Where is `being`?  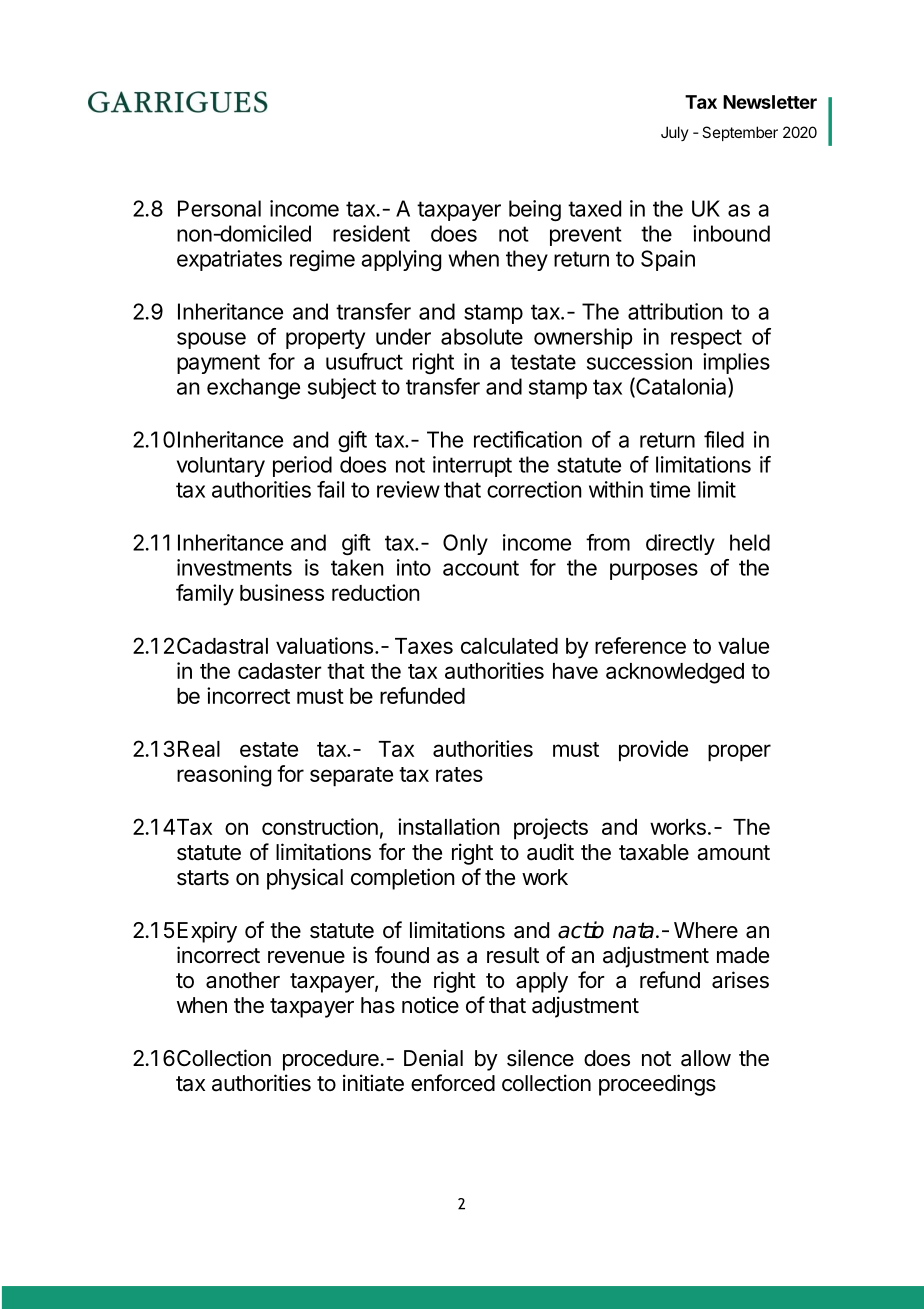 being is located at coordinates (535, 210).
